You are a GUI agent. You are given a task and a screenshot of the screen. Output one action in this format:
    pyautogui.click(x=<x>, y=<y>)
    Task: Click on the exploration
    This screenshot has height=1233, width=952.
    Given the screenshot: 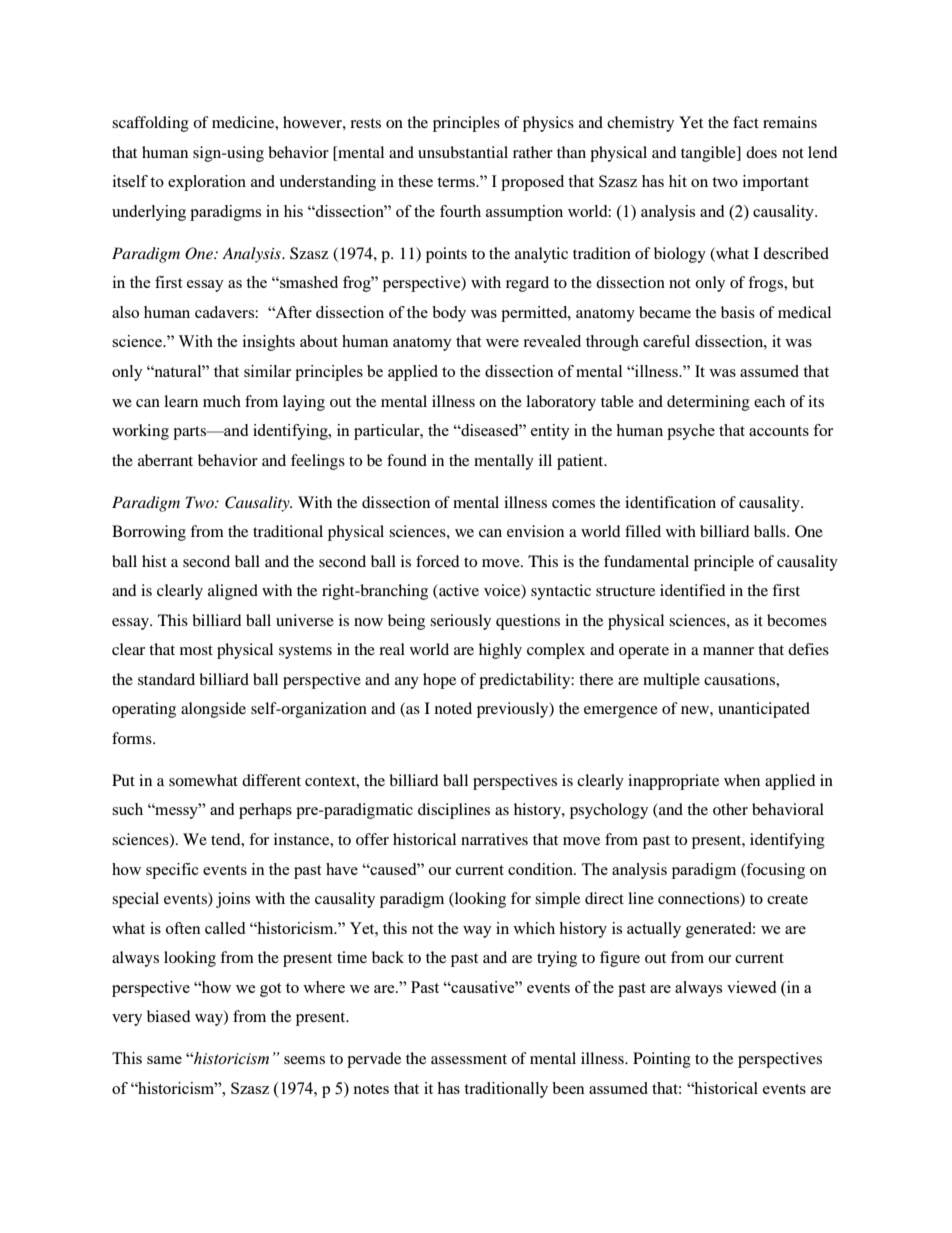 What is the action you would take?
    pyautogui.click(x=207, y=183)
